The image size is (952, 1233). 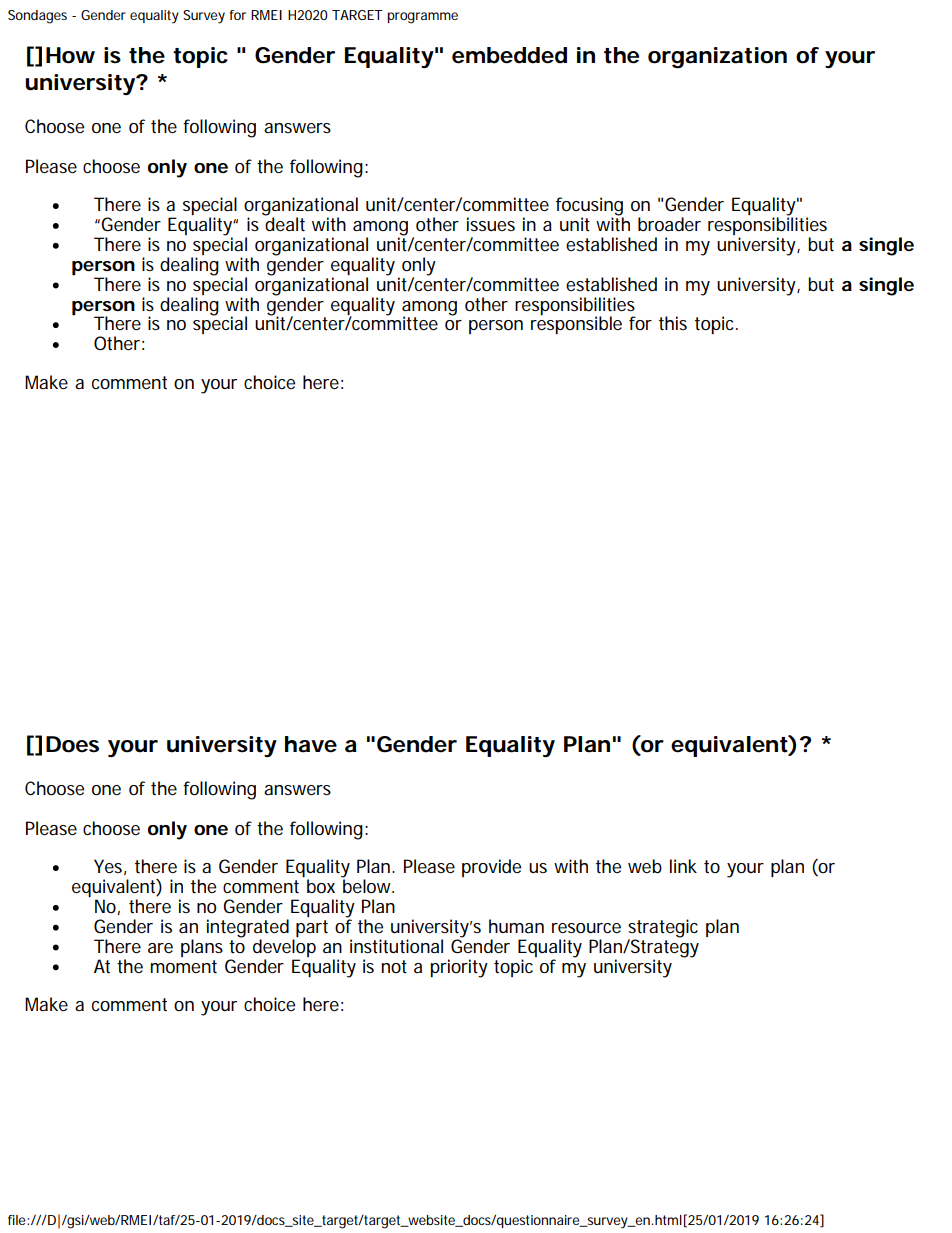 What do you see at coordinates (311, 744) in the screenshot?
I see `have` at bounding box center [311, 744].
